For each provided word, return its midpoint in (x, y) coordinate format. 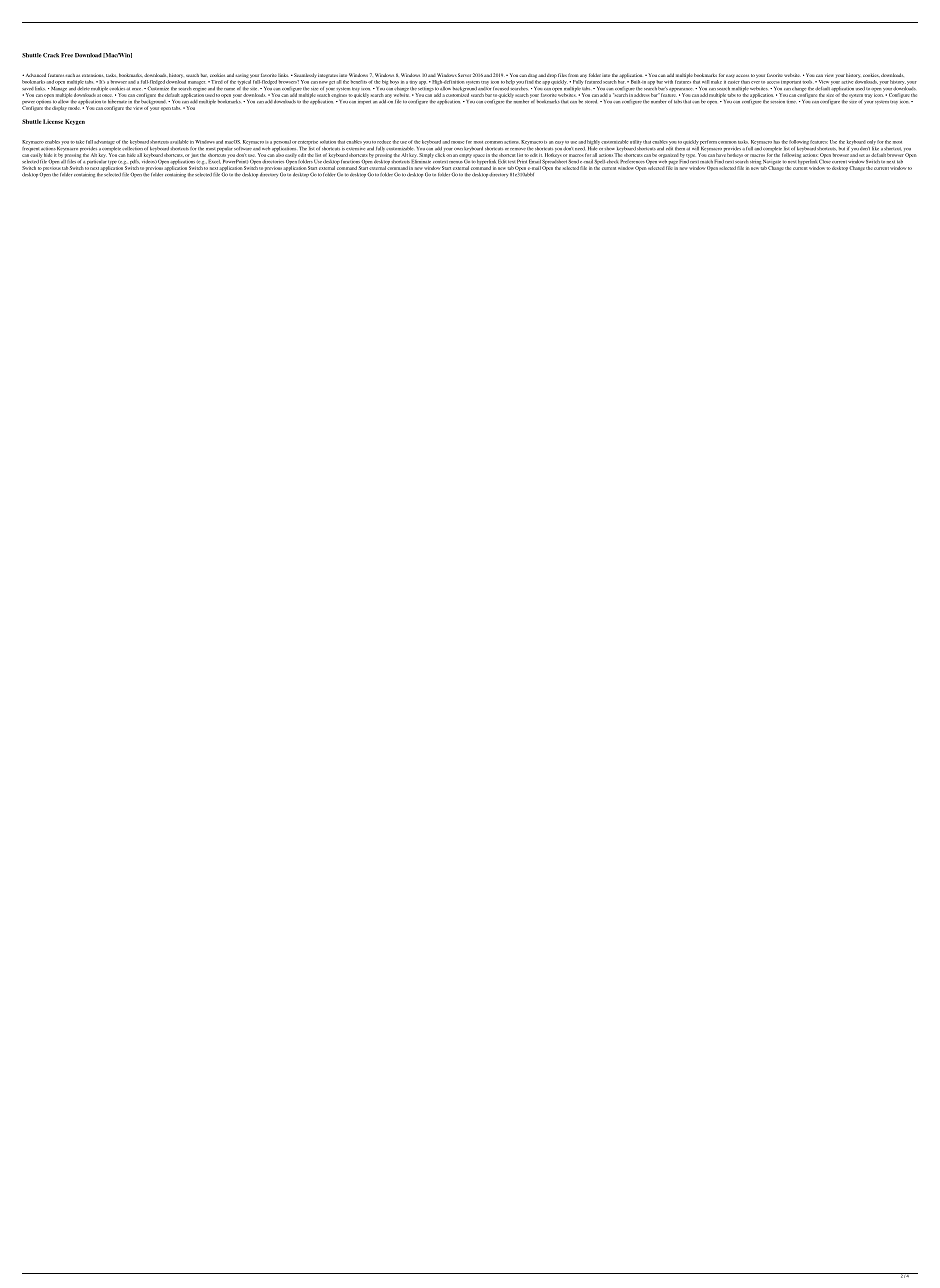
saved (27, 89)
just (194, 156)
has (777, 142)
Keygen (75, 122)
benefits (359, 82)
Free (67, 55)
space (478, 156)
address (641, 95)
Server (464, 75)
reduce (384, 142)
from (573, 75)
